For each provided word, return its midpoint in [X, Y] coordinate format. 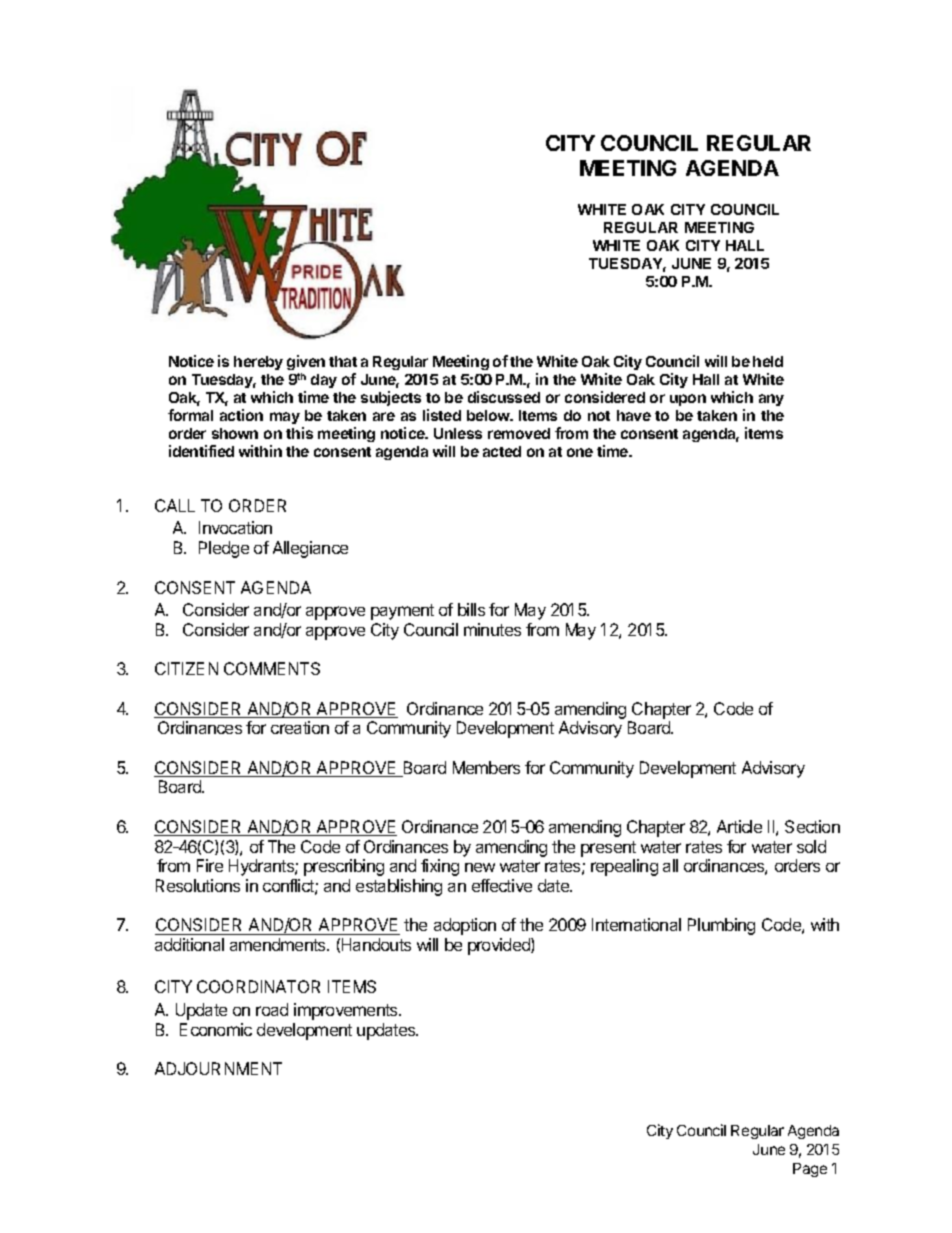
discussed [504, 397]
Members [486, 767]
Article [739, 826]
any [771, 400]
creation [300, 727]
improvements [347, 1011]
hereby [258, 363]
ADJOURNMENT [218, 1068]
